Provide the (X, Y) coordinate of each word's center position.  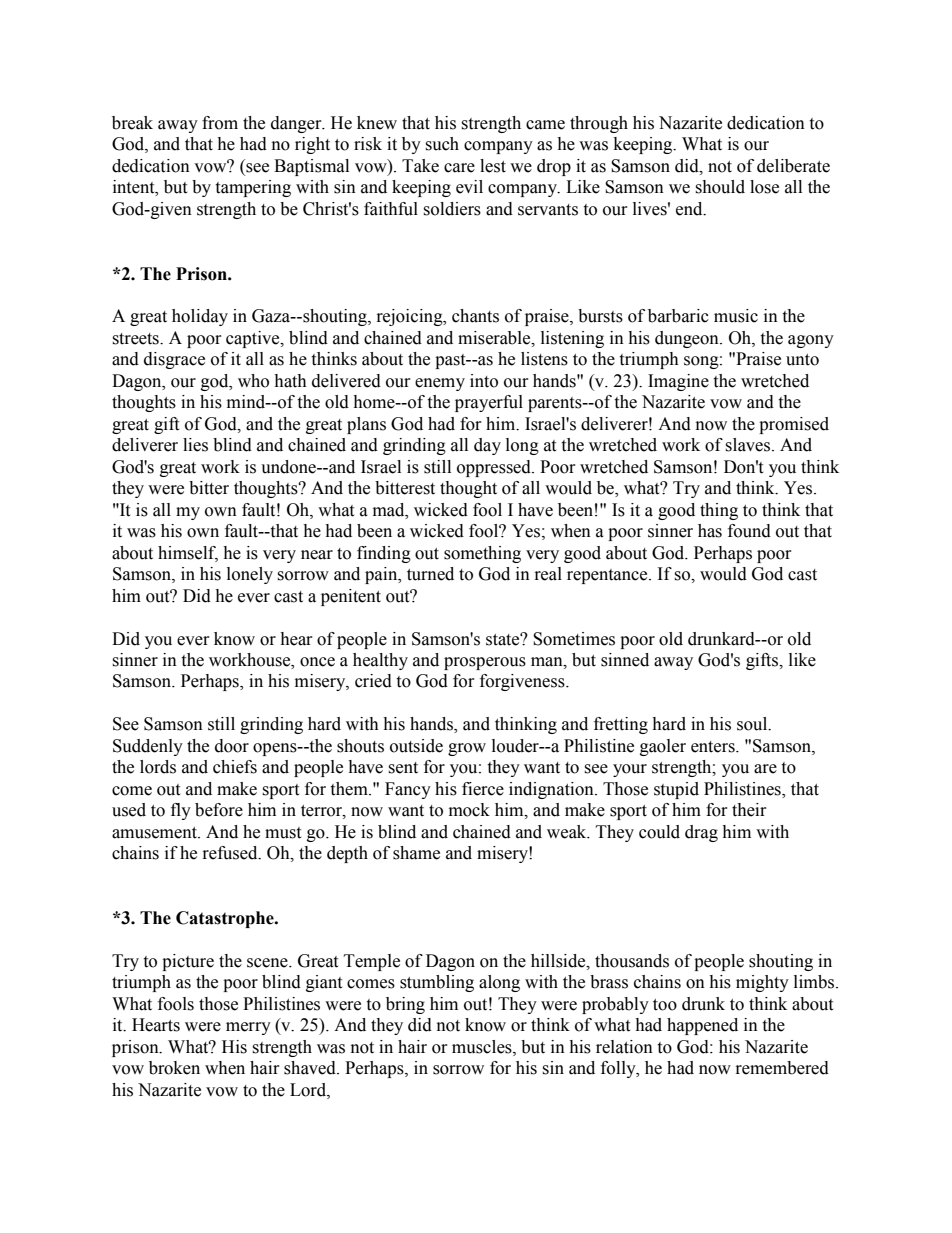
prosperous (485, 663)
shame (416, 853)
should (720, 187)
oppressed (495, 468)
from (220, 123)
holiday (200, 317)
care (459, 168)
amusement (155, 833)
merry (248, 1028)
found (749, 531)
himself (188, 553)
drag (701, 833)
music (736, 316)
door (232, 746)
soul (753, 724)
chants (475, 316)
